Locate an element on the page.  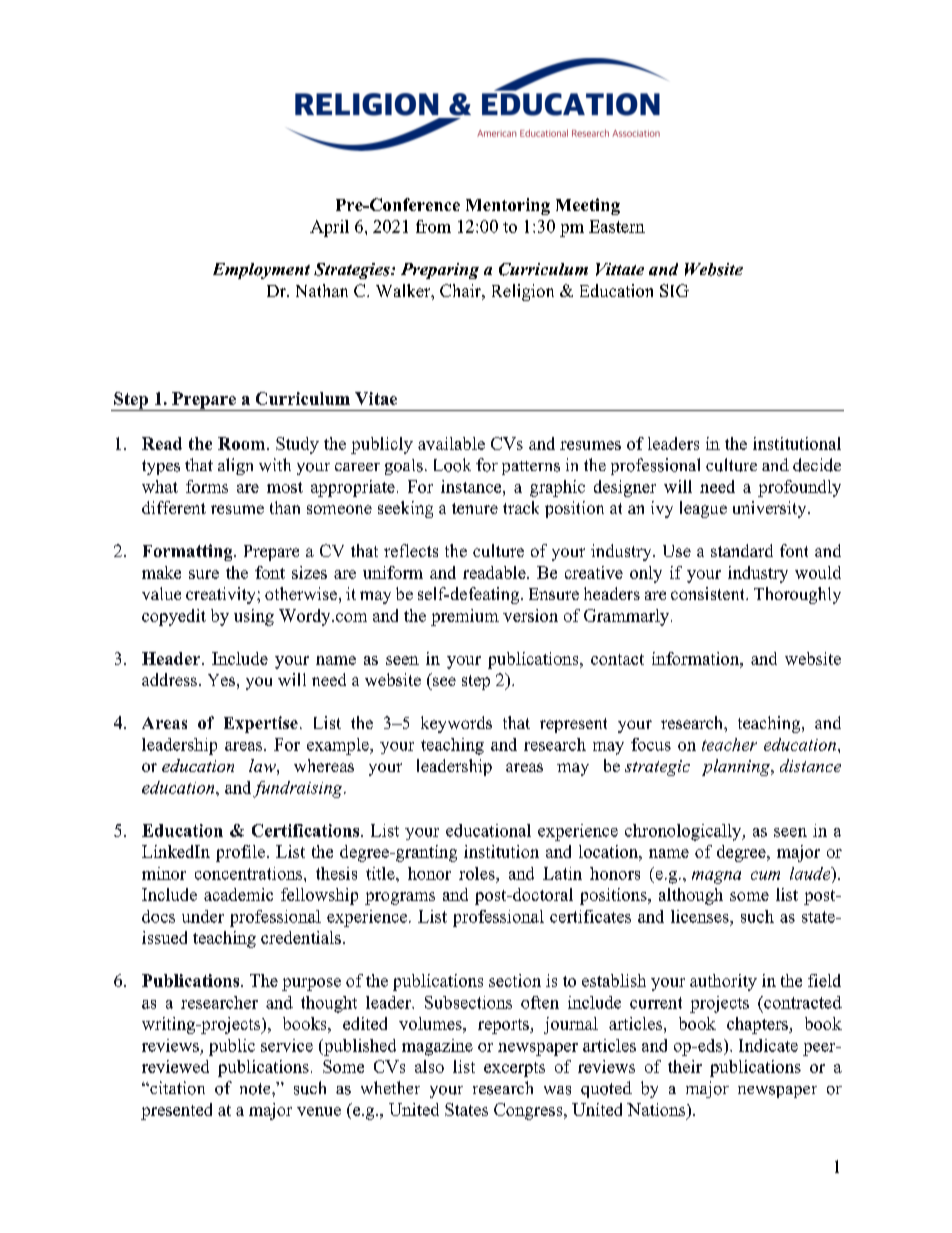
note is located at coordinates (256, 1089).
